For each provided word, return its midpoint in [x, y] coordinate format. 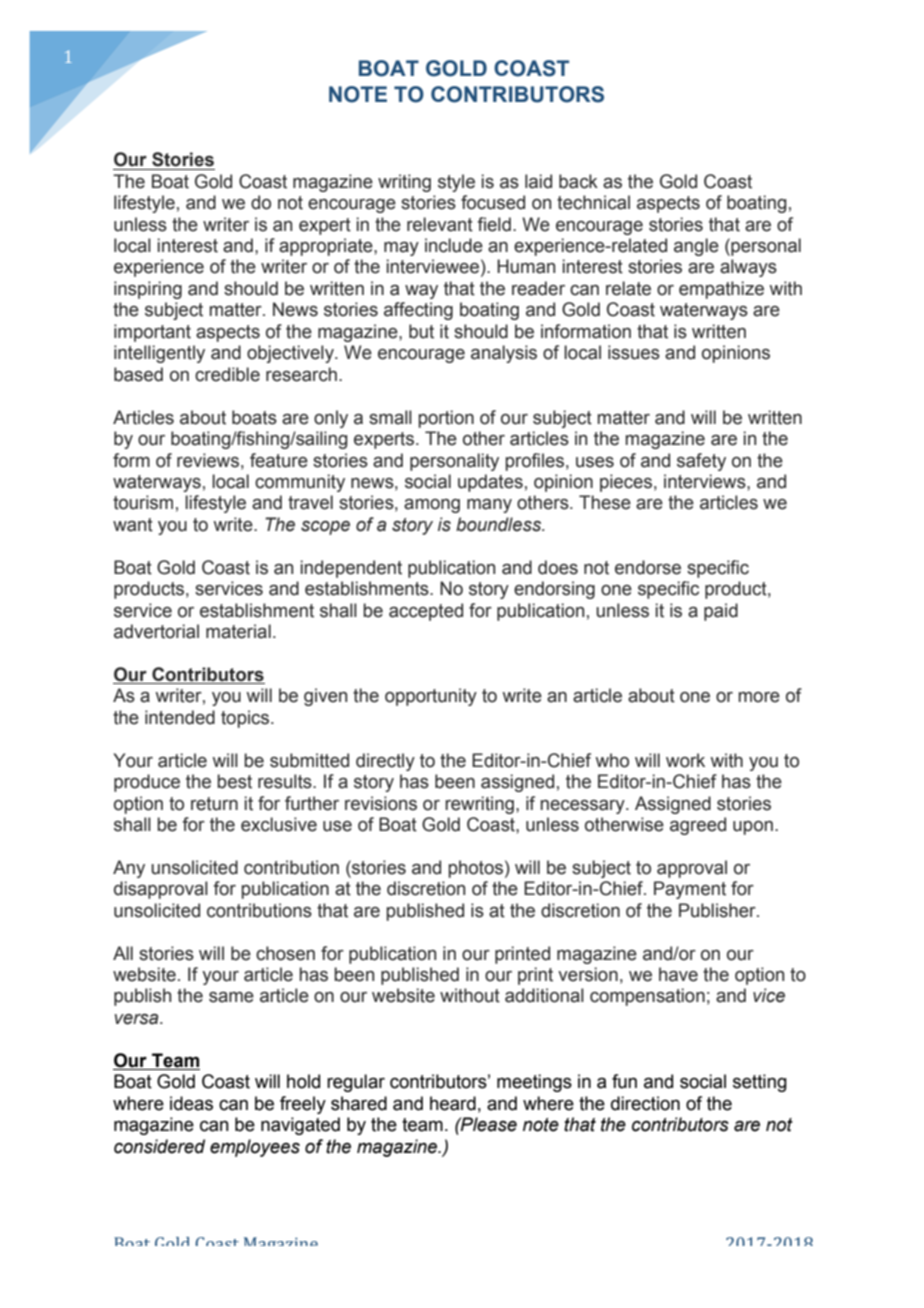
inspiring [148, 290]
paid [721, 612]
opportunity [431, 697]
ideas [191, 1103]
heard [453, 1103]
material [238, 631]
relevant [440, 224]
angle [696, 247]
